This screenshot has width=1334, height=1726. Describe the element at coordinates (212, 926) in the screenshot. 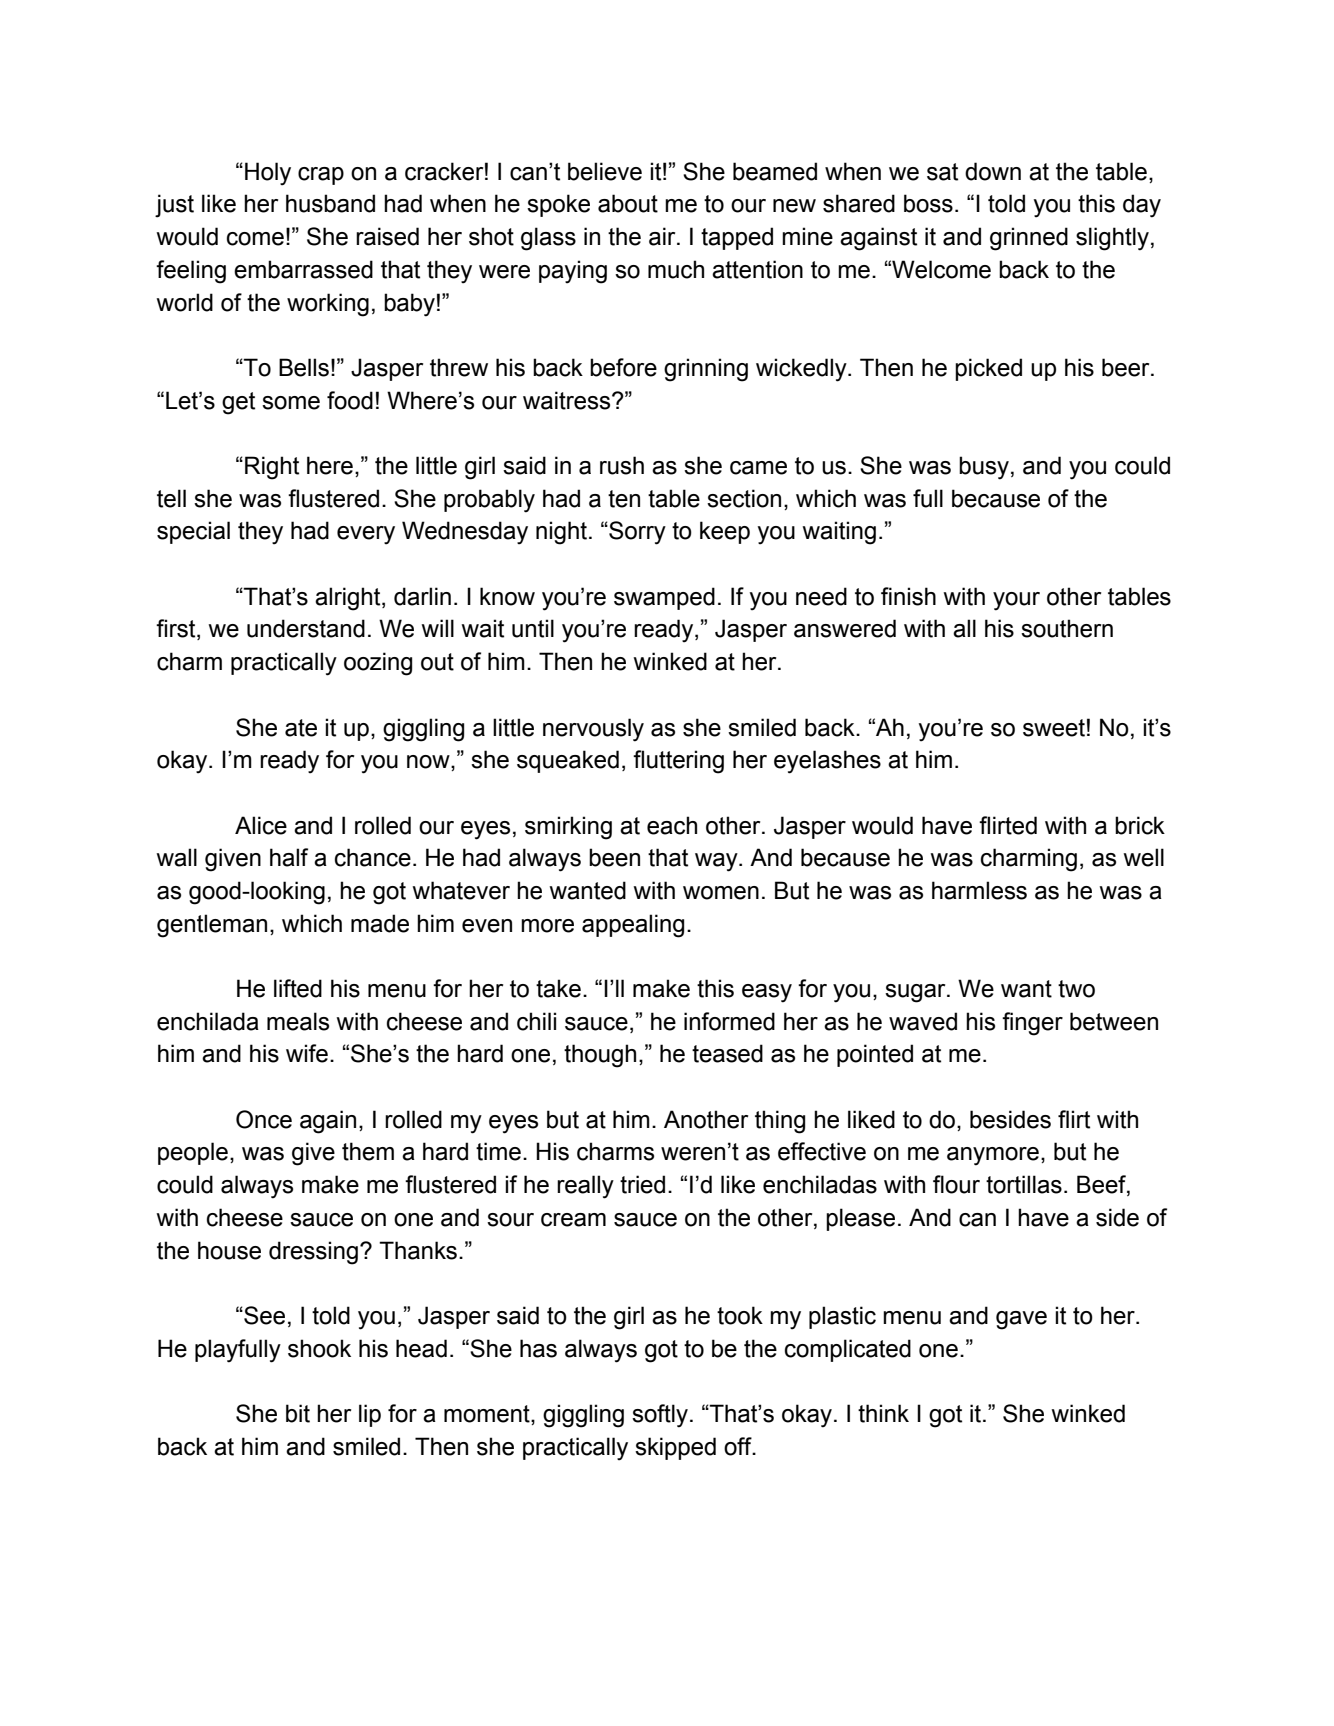

I see `gentleman` at that location.
